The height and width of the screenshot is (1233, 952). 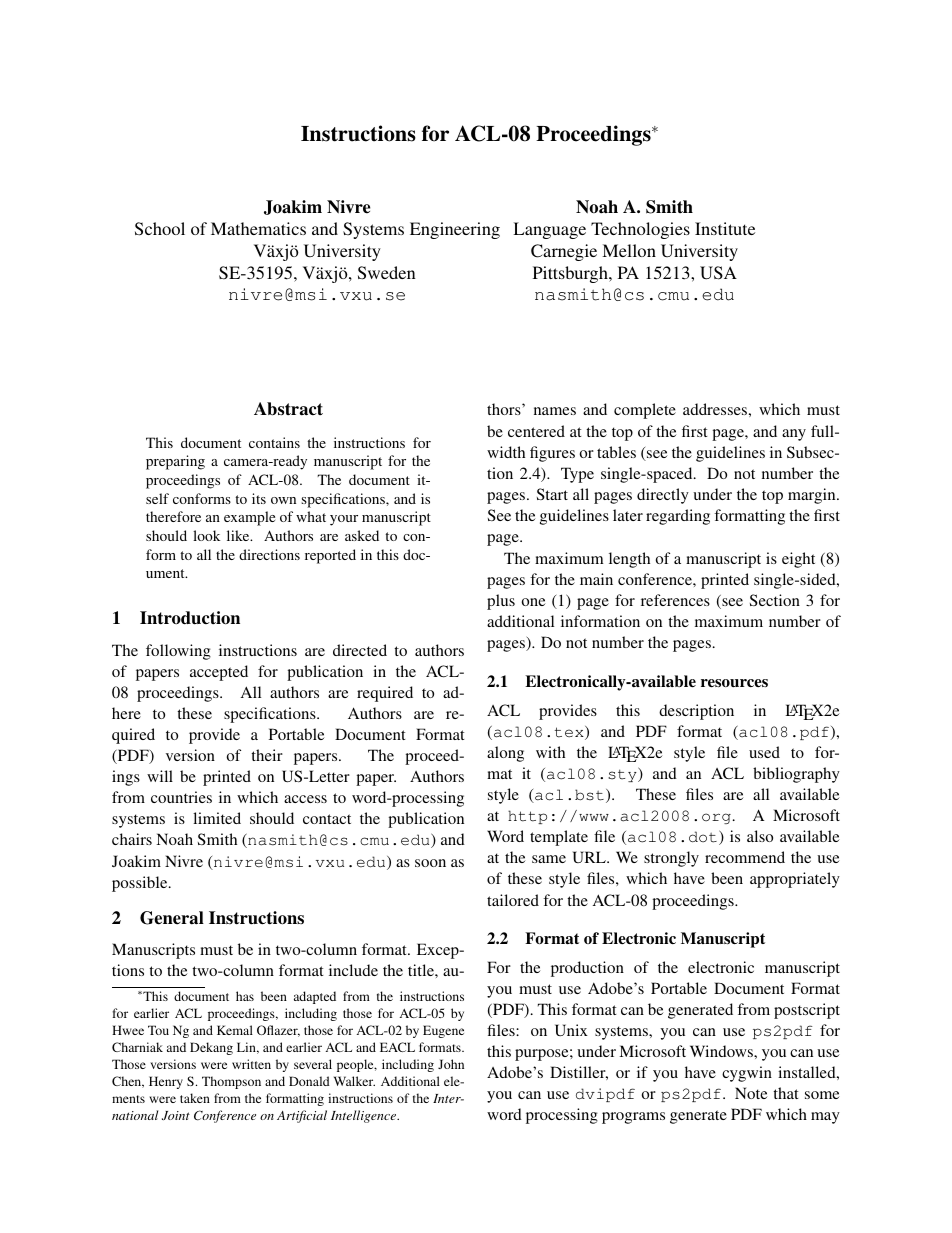 I want to click on taken, so click(x=195, y=1098).
